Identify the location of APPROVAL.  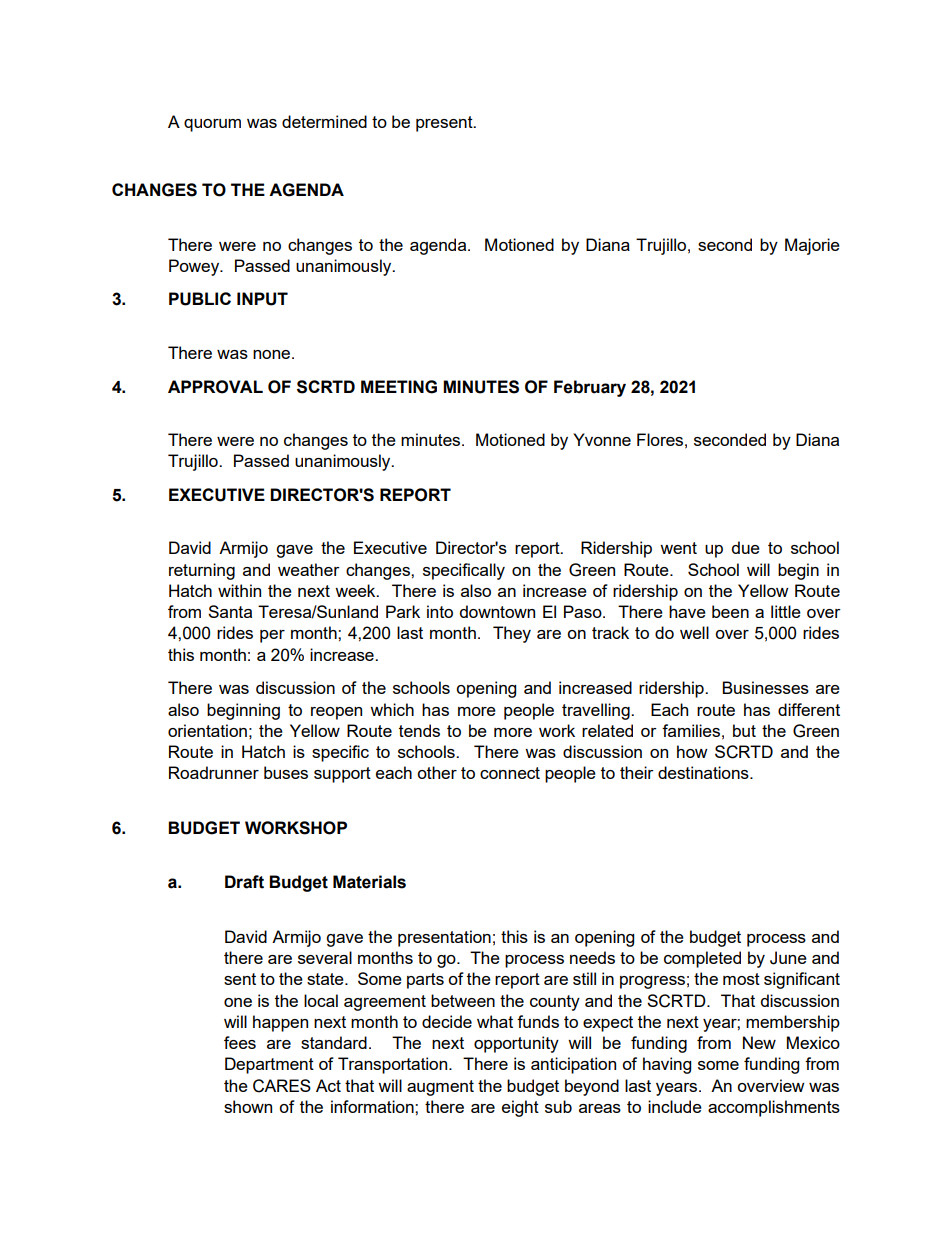
(215, 387).
